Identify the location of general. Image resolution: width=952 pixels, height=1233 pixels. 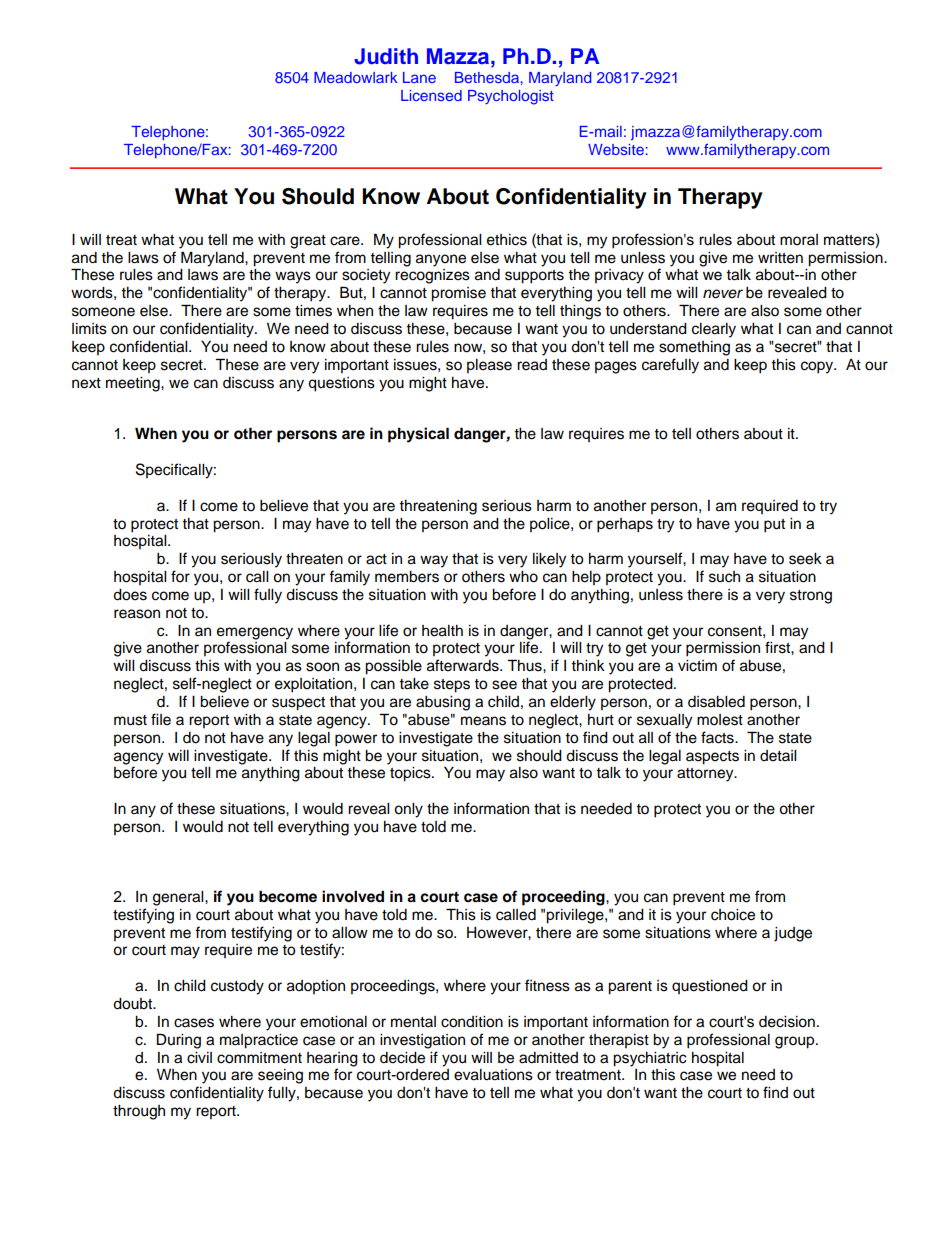
(179, 898).
